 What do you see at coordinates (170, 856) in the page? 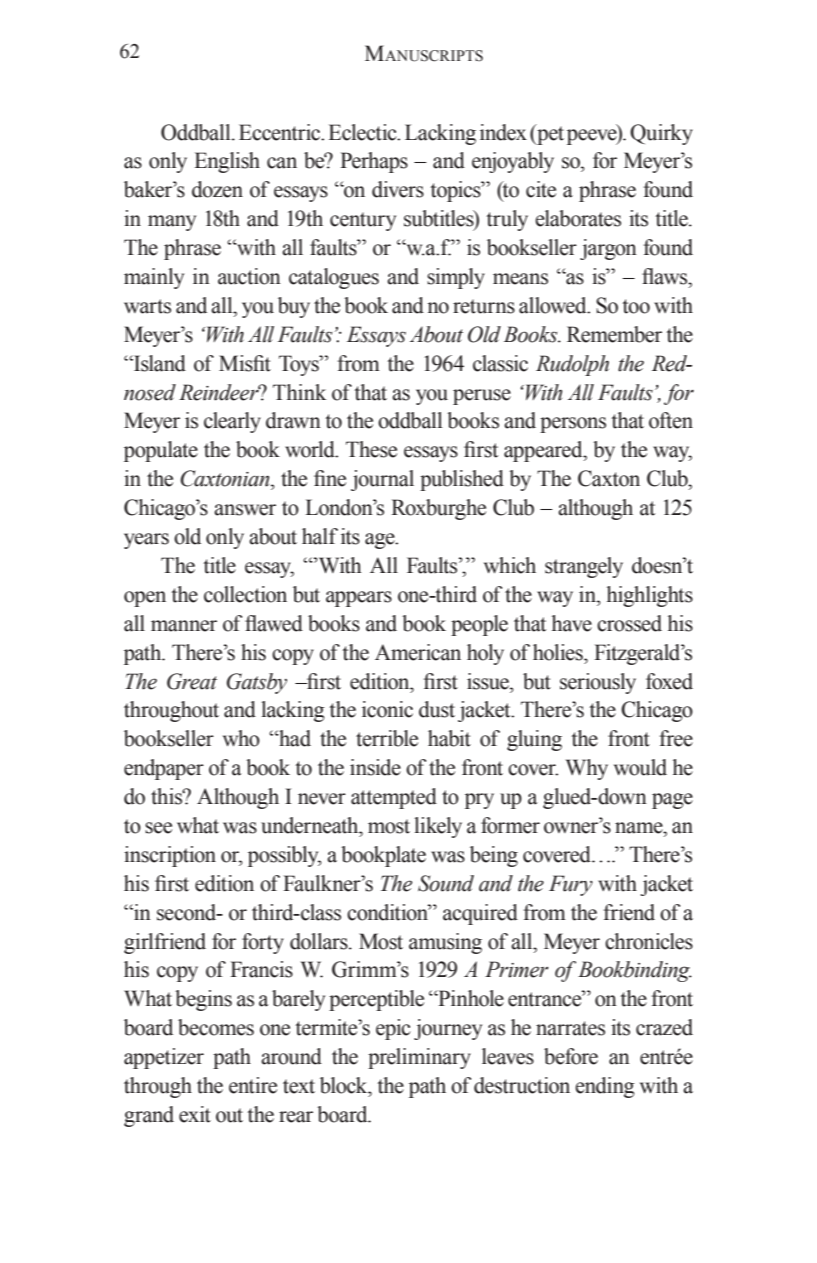
I see `inscription` at bounding box center [170, 856].
